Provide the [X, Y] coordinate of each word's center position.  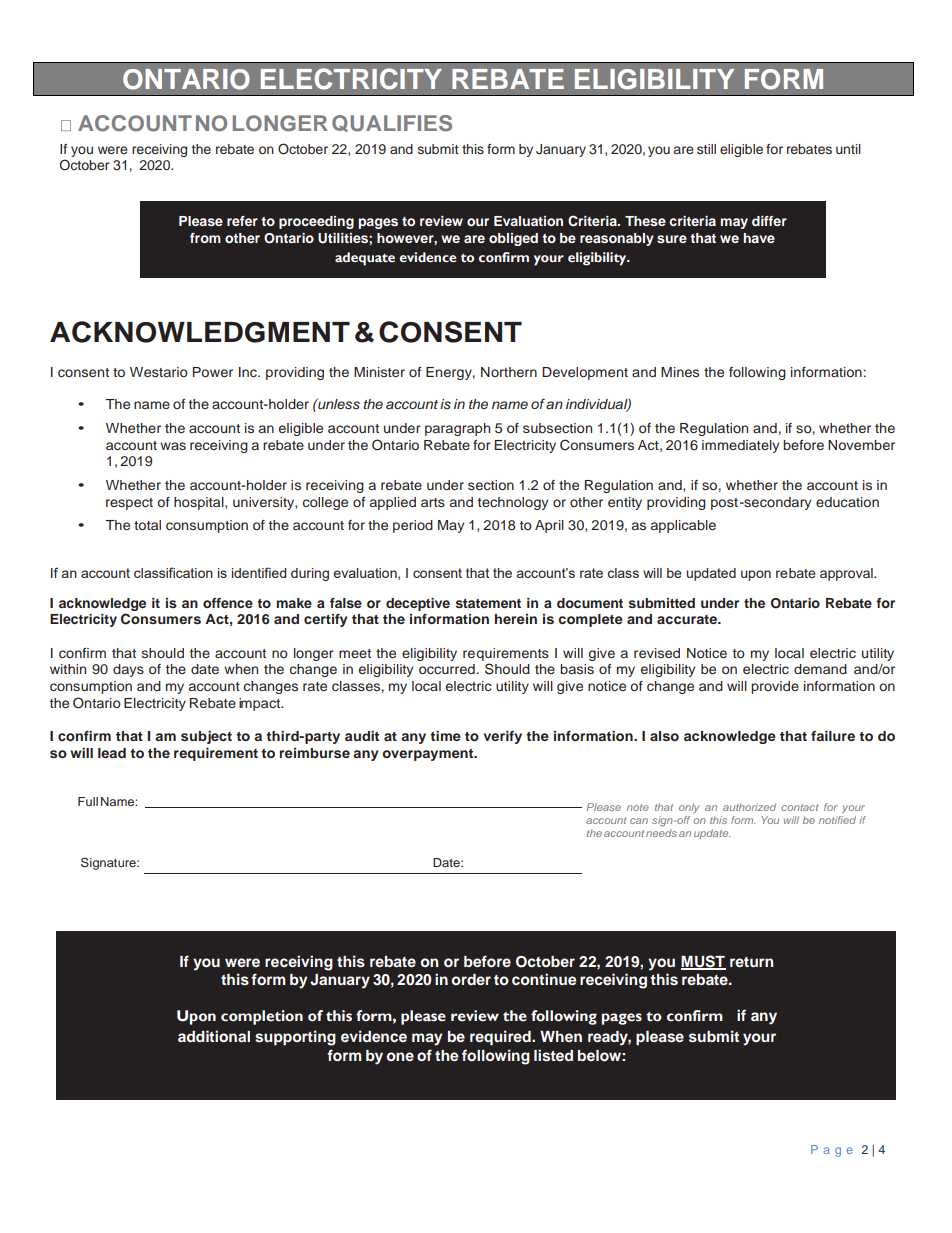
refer [242, 221]
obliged [513, 239]
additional [214, 1036]
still [706, 149]
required [501, 1038]
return [751, 962]
